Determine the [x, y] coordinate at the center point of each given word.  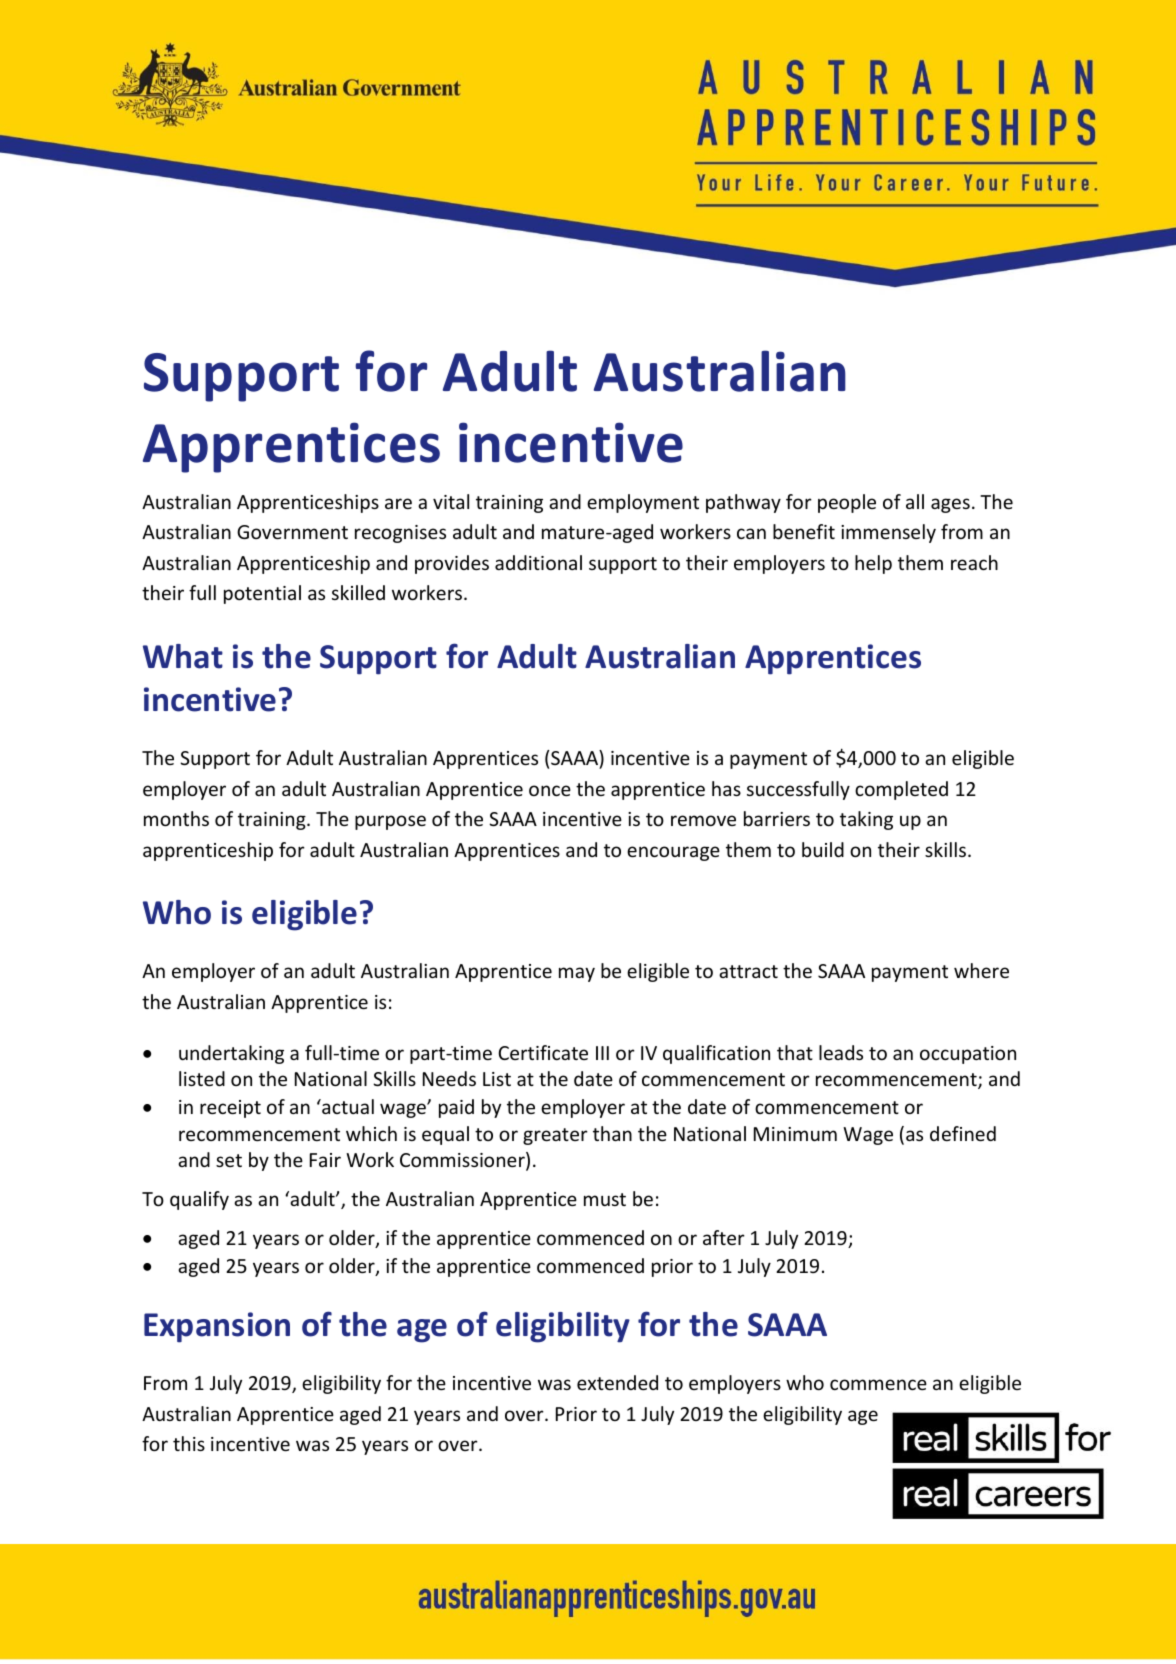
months [176, 818]
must [605, 1199]
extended [617, 1382]
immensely [888, 533]
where [981, 970]
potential [262, 594]
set [229, 1160]
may [577, 974]
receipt [230, 1109]
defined [963, 1133]
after [724, 1237]
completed [901, 790]
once [550, 790]
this [189, 1443]
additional [538, 562]
